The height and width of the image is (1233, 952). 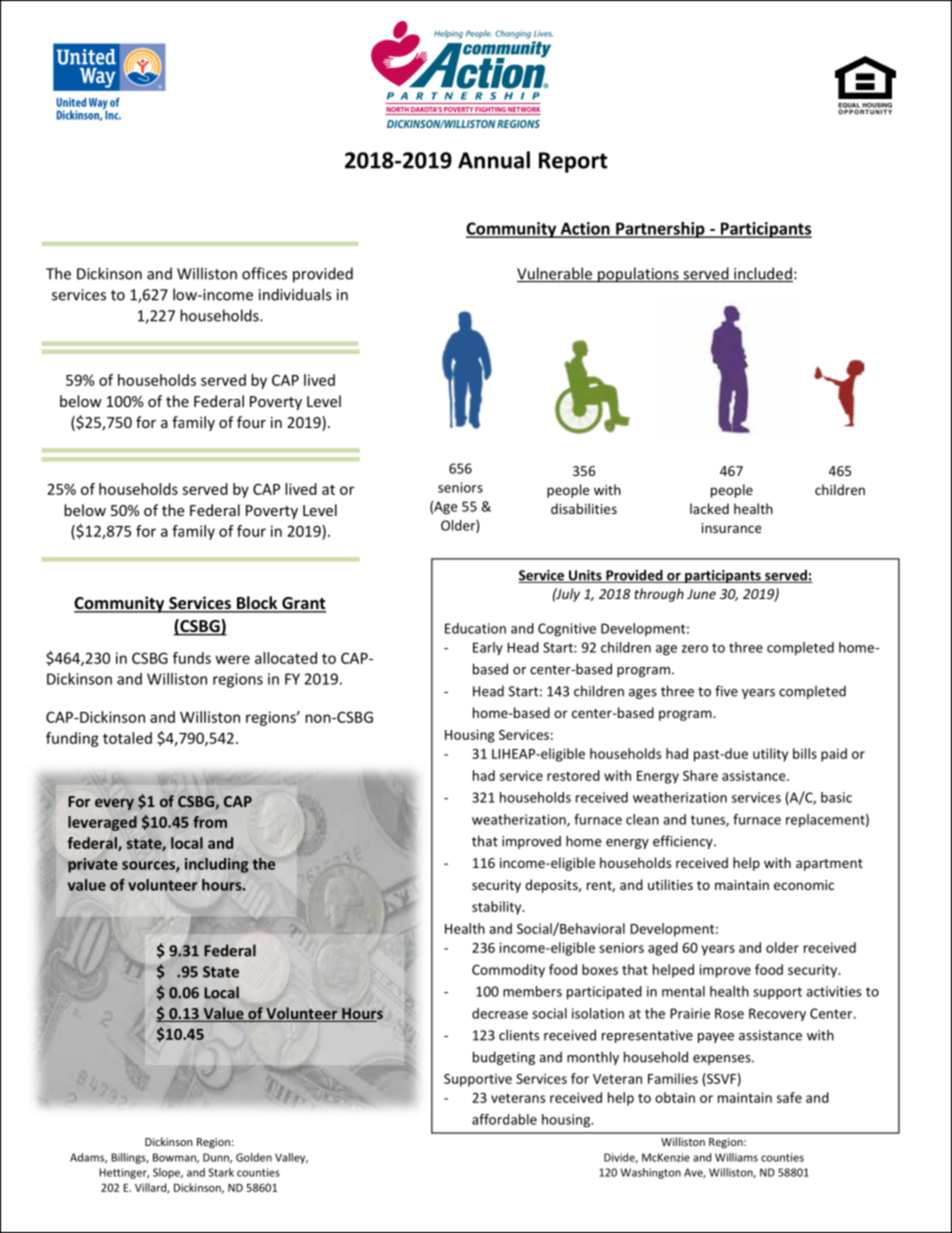 What do you see at coordinates (573, 775) in the image?
I see `restored` at bounding box center [573, 775].
